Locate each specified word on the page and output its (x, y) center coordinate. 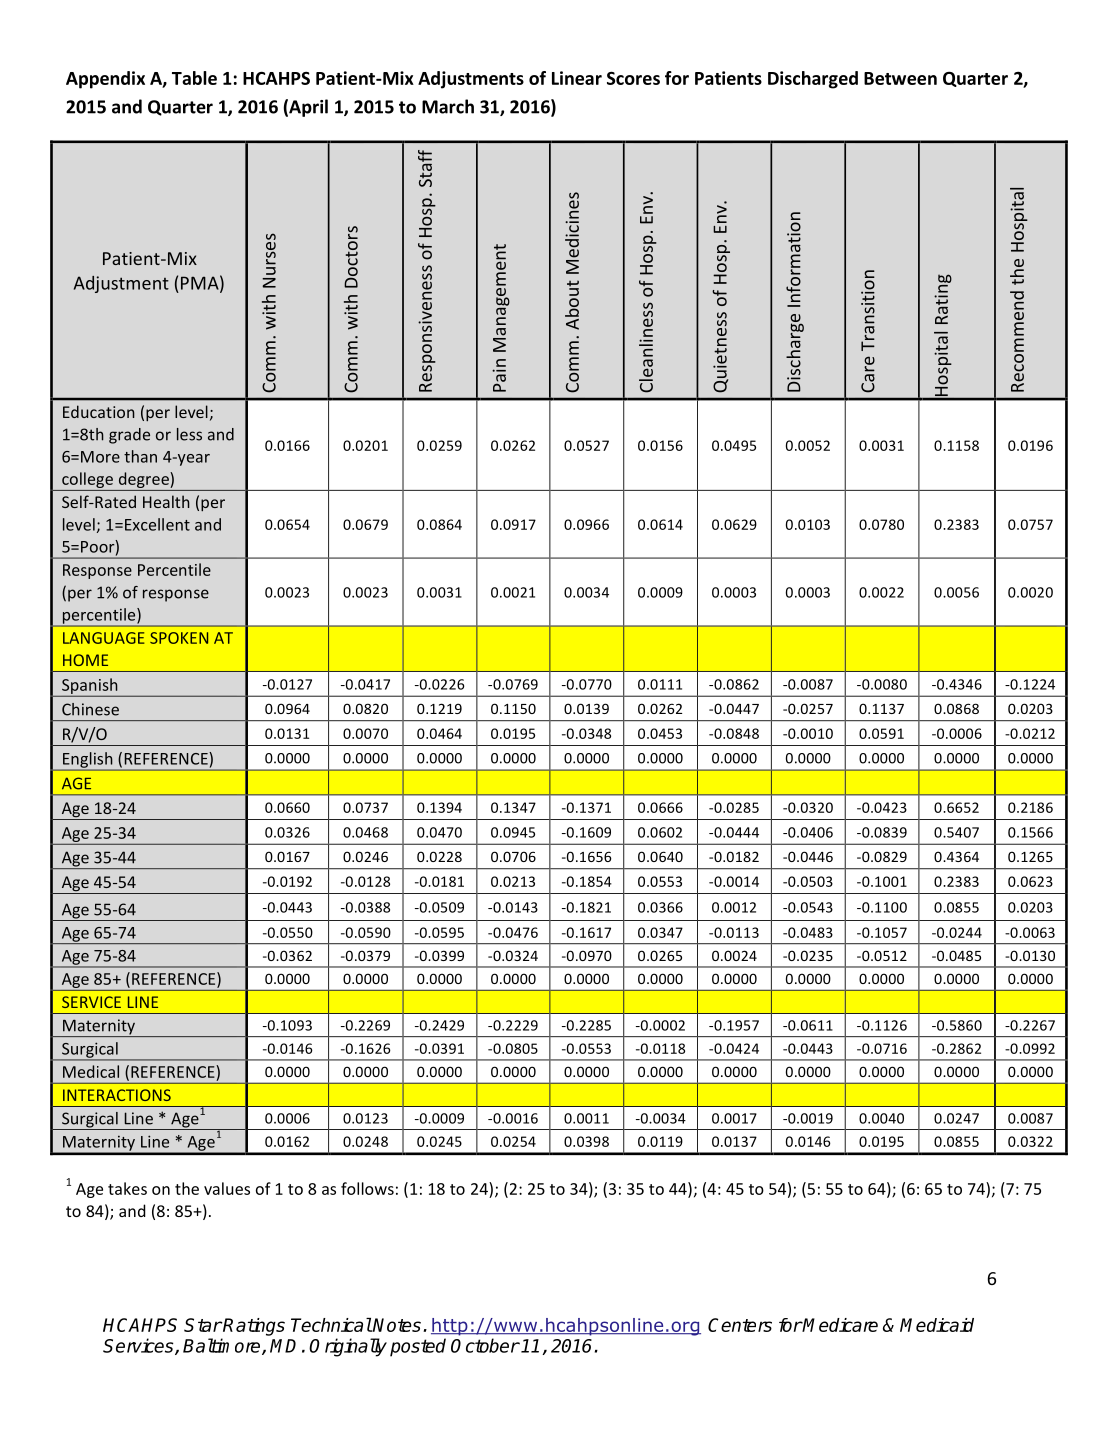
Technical (331, 1325)
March (448, 106)
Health (166, 501)
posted (418, 1347)
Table (194, 78)
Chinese (90, 709)
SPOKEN (179, 638)
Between (900, 78)
